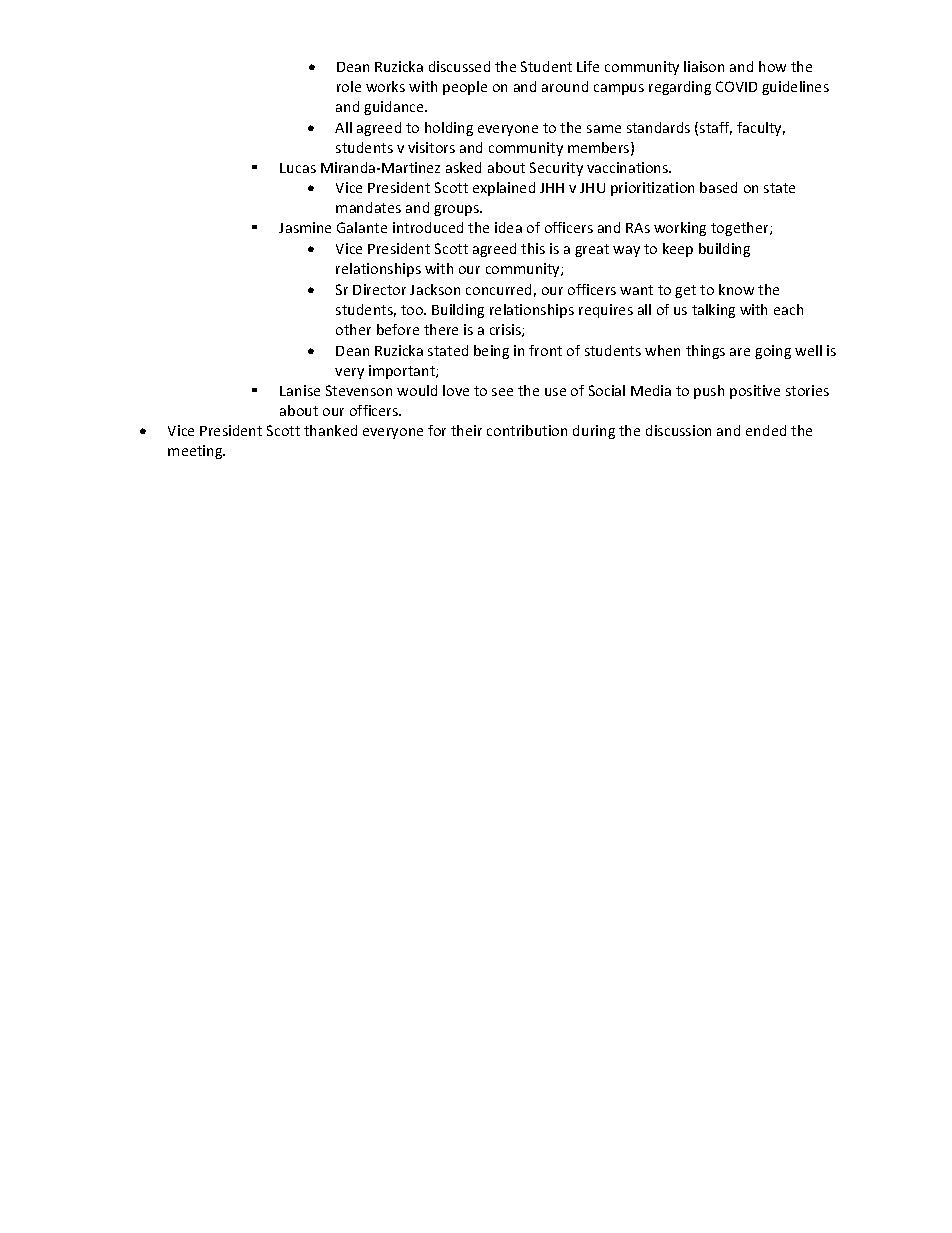 The width and height of the screenshot is (952, 1233). What do you see at coordinates (330, 430) in the screenshot?
I see `thanked` at bounding box center [330, 430].
